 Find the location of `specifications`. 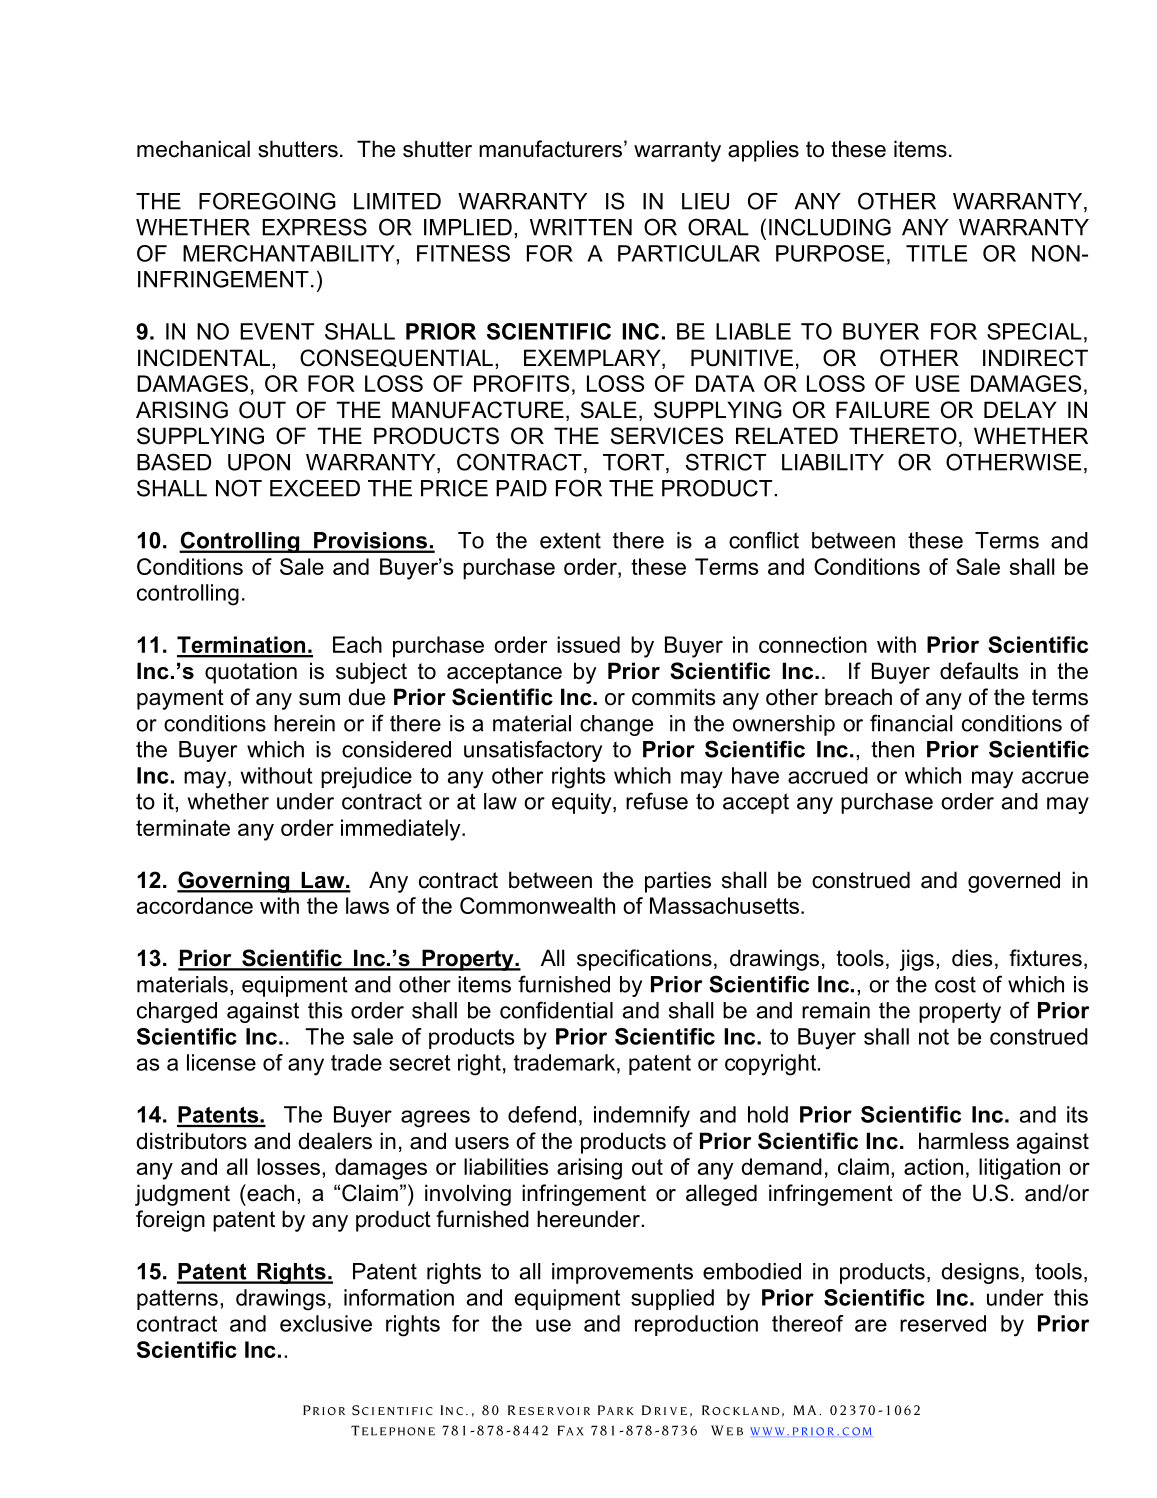

specifications is located at coordinates (644, 960).
